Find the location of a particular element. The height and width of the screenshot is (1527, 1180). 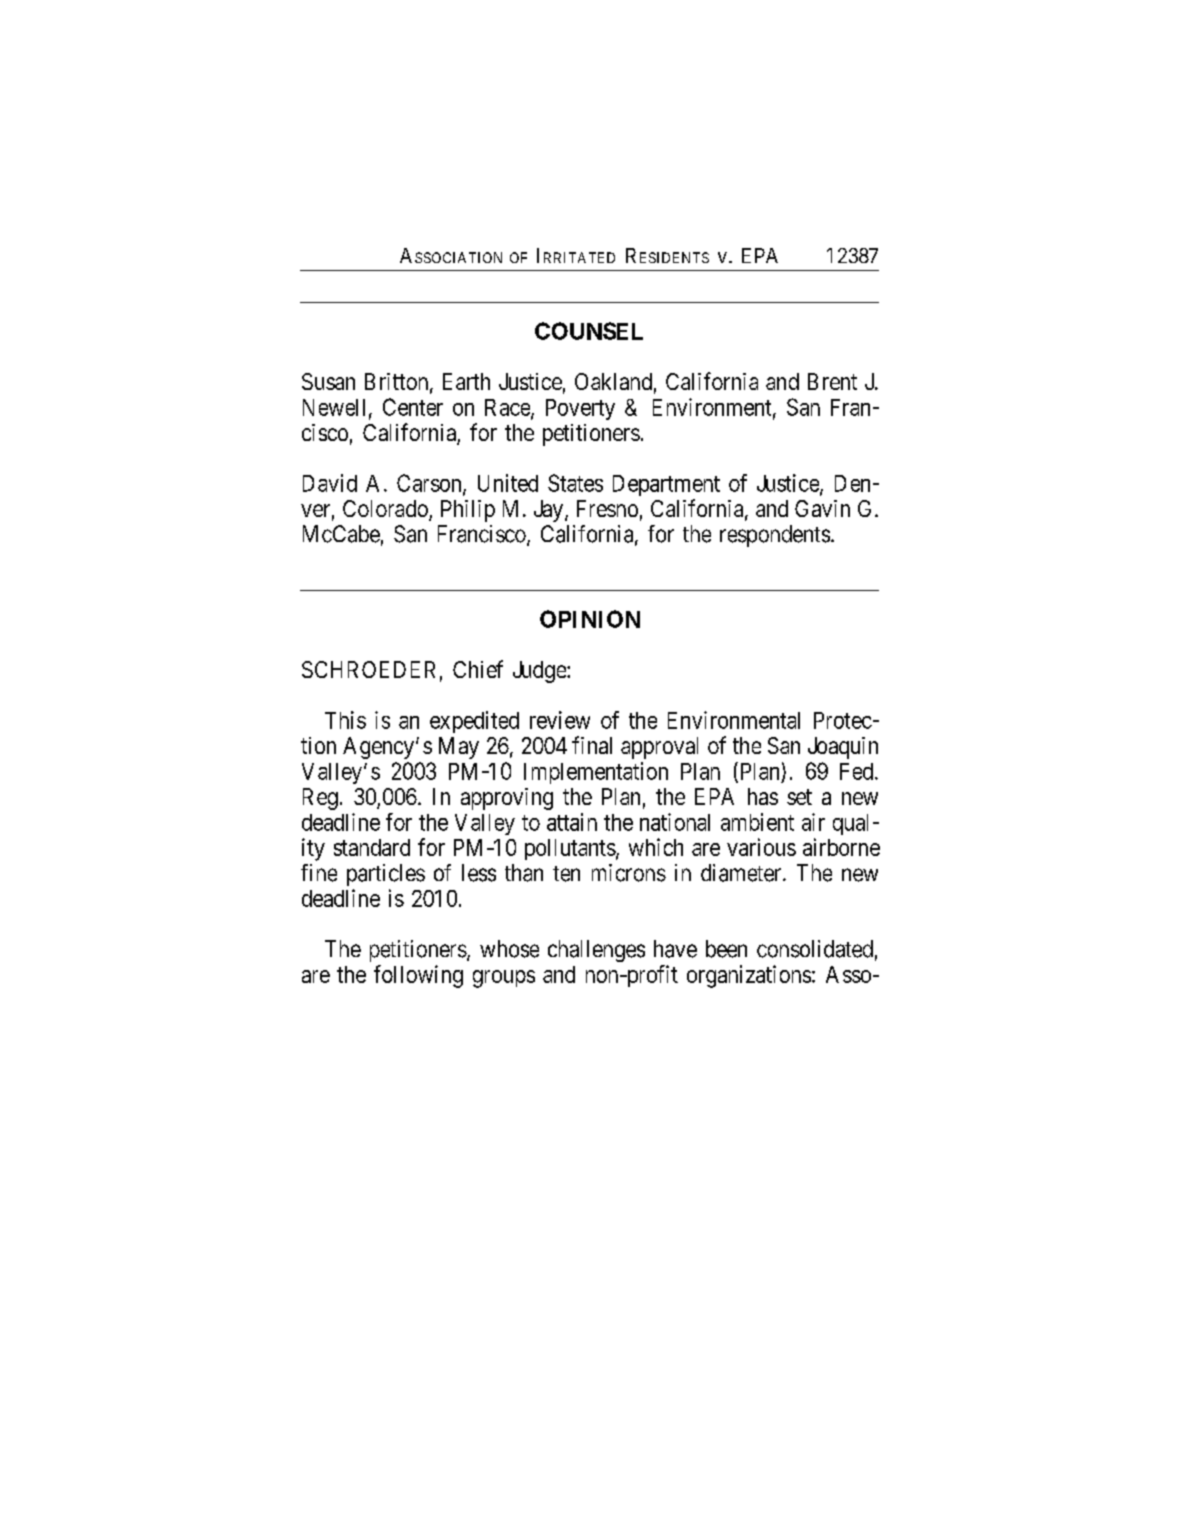

Brent is located at coordinates (832, 381).
